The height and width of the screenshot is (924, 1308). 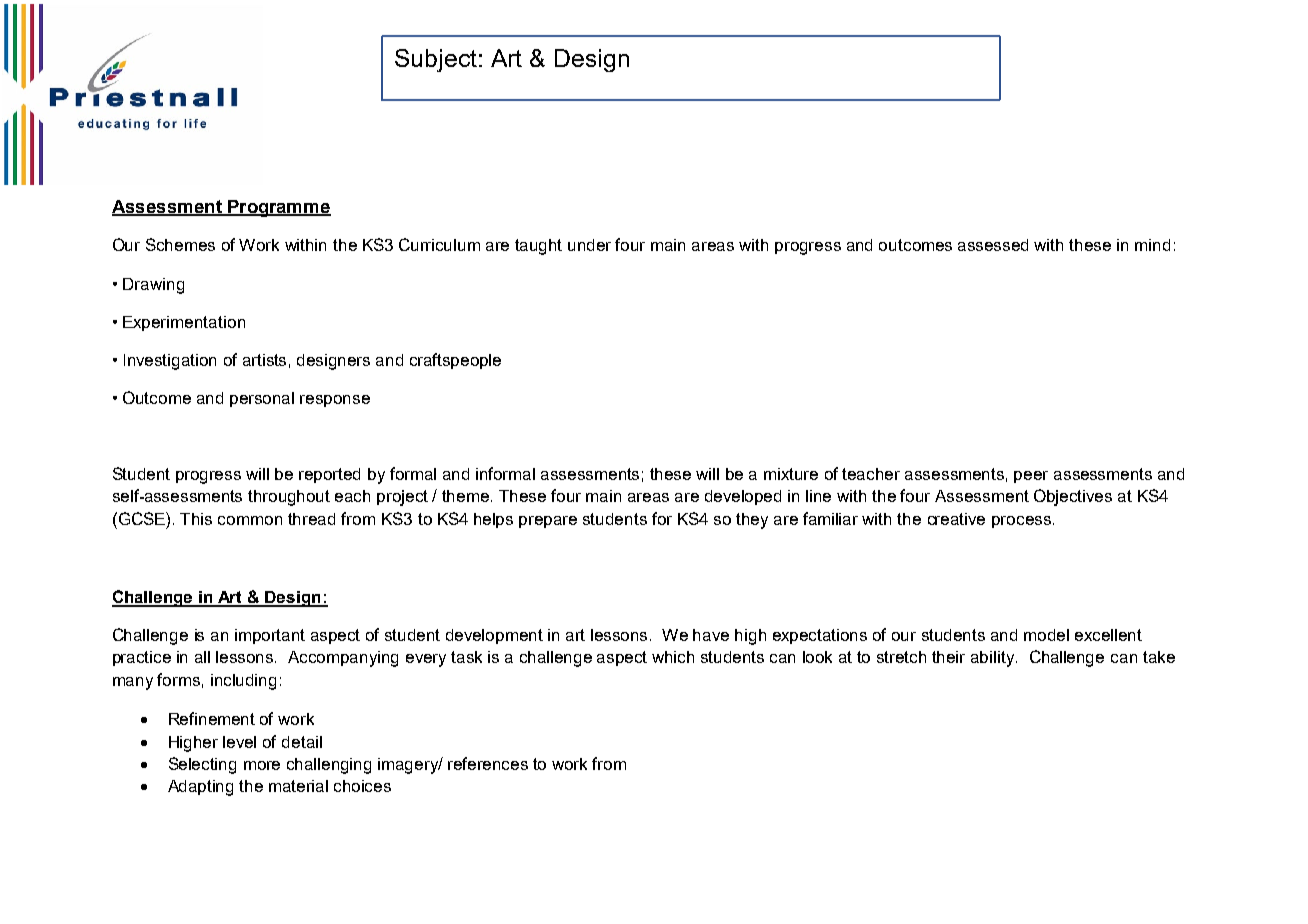 I want to click on personal, so click(x=262, y=399).
